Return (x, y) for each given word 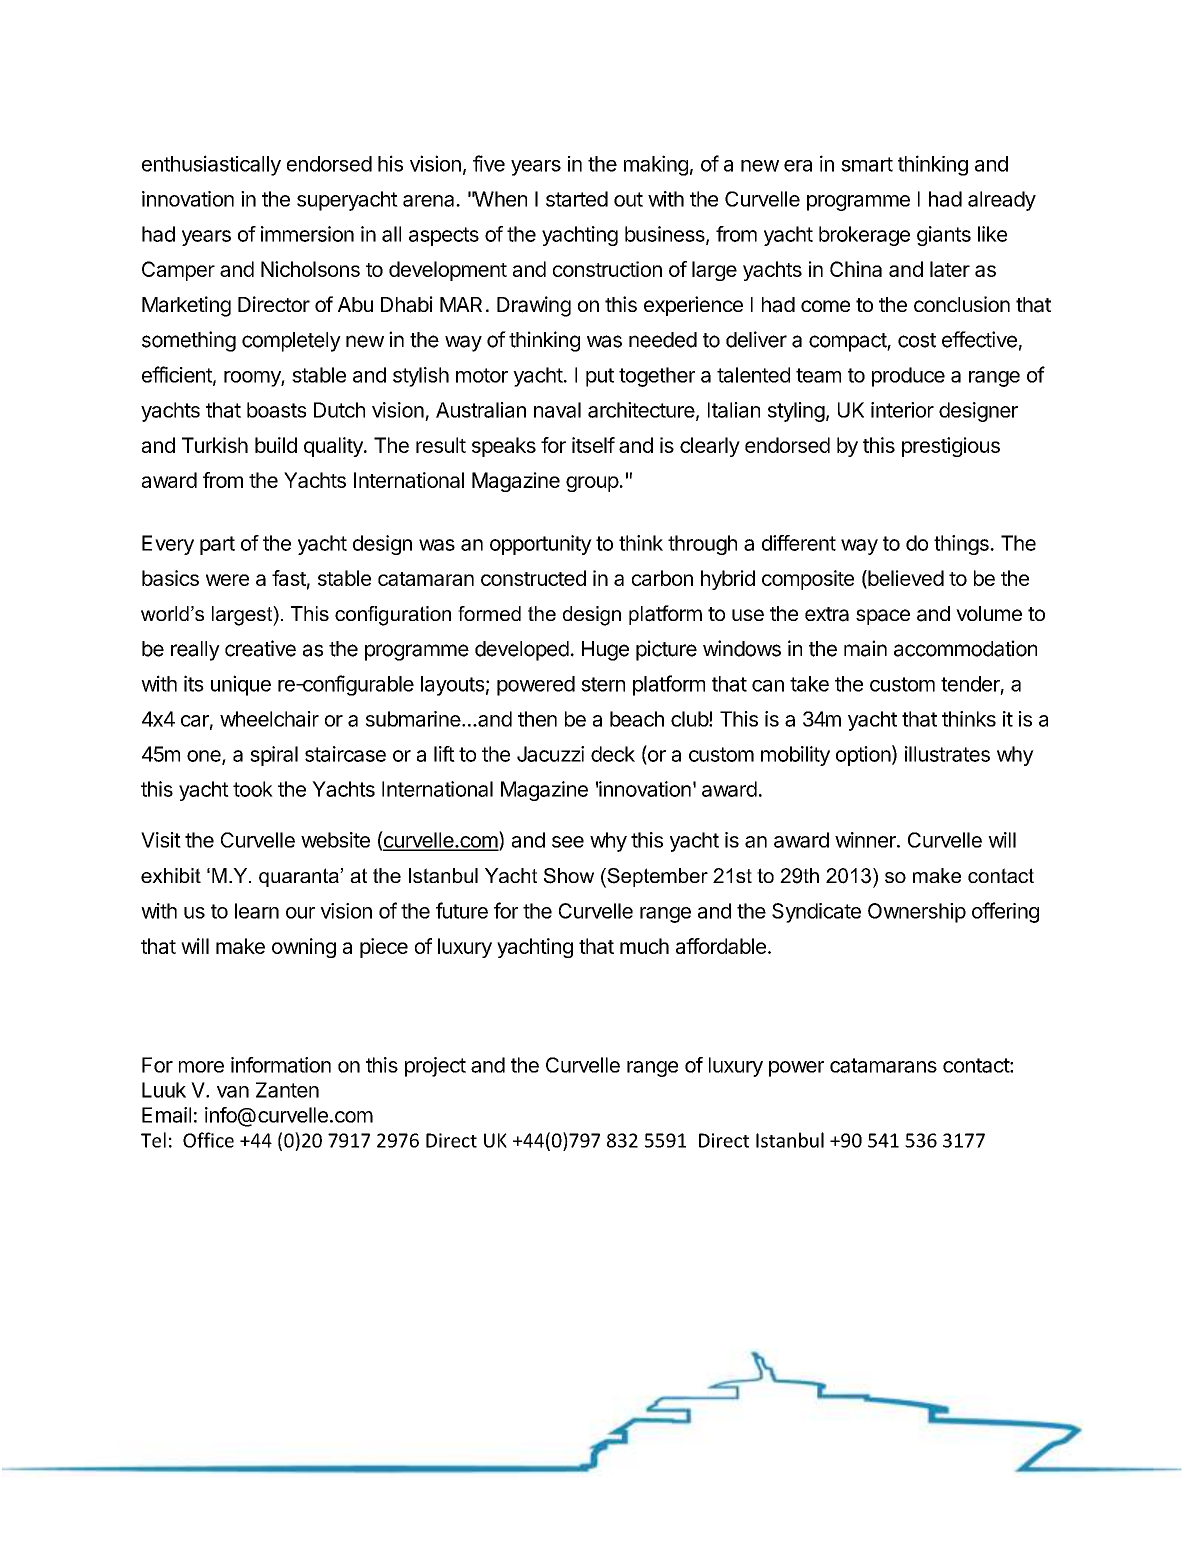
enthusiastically (211, 165)
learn (257, 911)
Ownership (917, 913)
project (435, 1067)
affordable (721, 946)
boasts (276, 410)
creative (260, 648)
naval (557, 410)
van (233, 1092)
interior (902, 410)
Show (569, 876)
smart (867, 164)
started (577, 199)
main (865, 648)
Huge (605, 651)
